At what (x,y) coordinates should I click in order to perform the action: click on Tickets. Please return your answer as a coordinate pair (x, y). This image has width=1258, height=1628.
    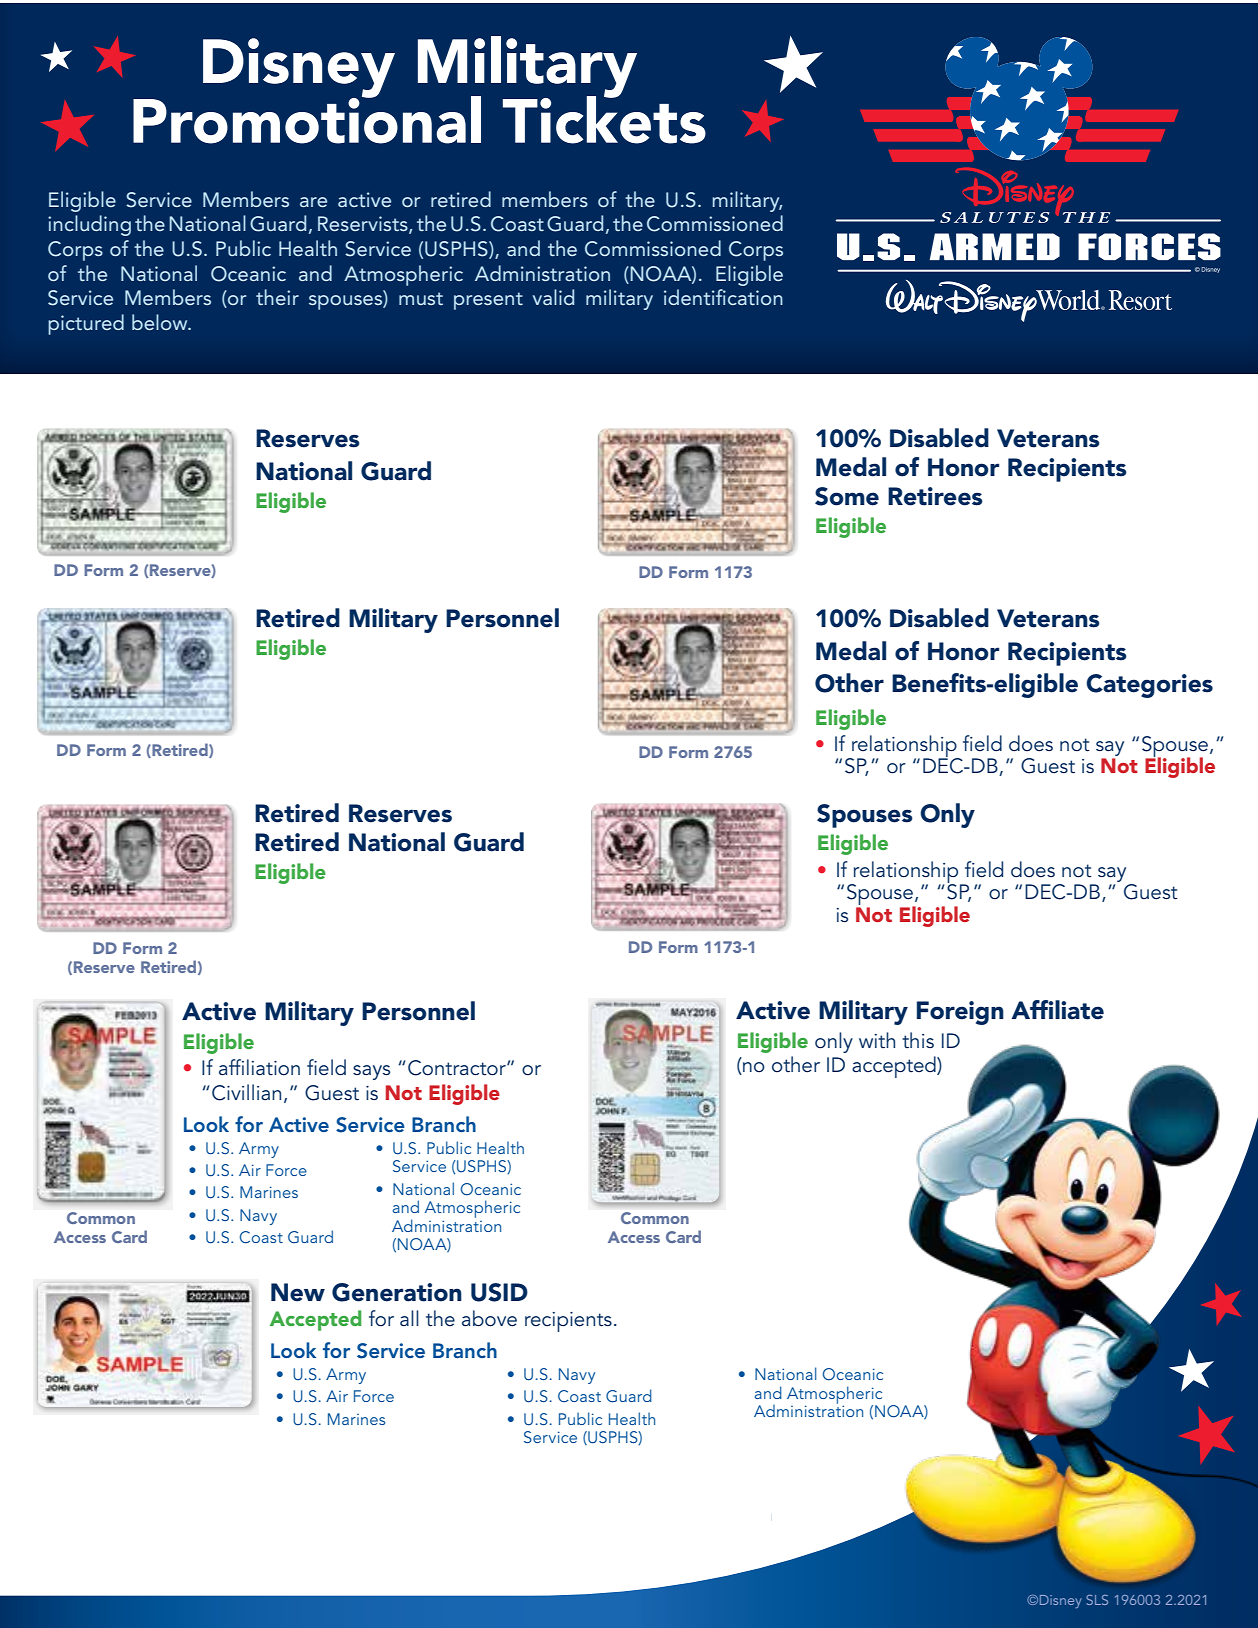
    Looking at the image, I should click on (604, 119).
